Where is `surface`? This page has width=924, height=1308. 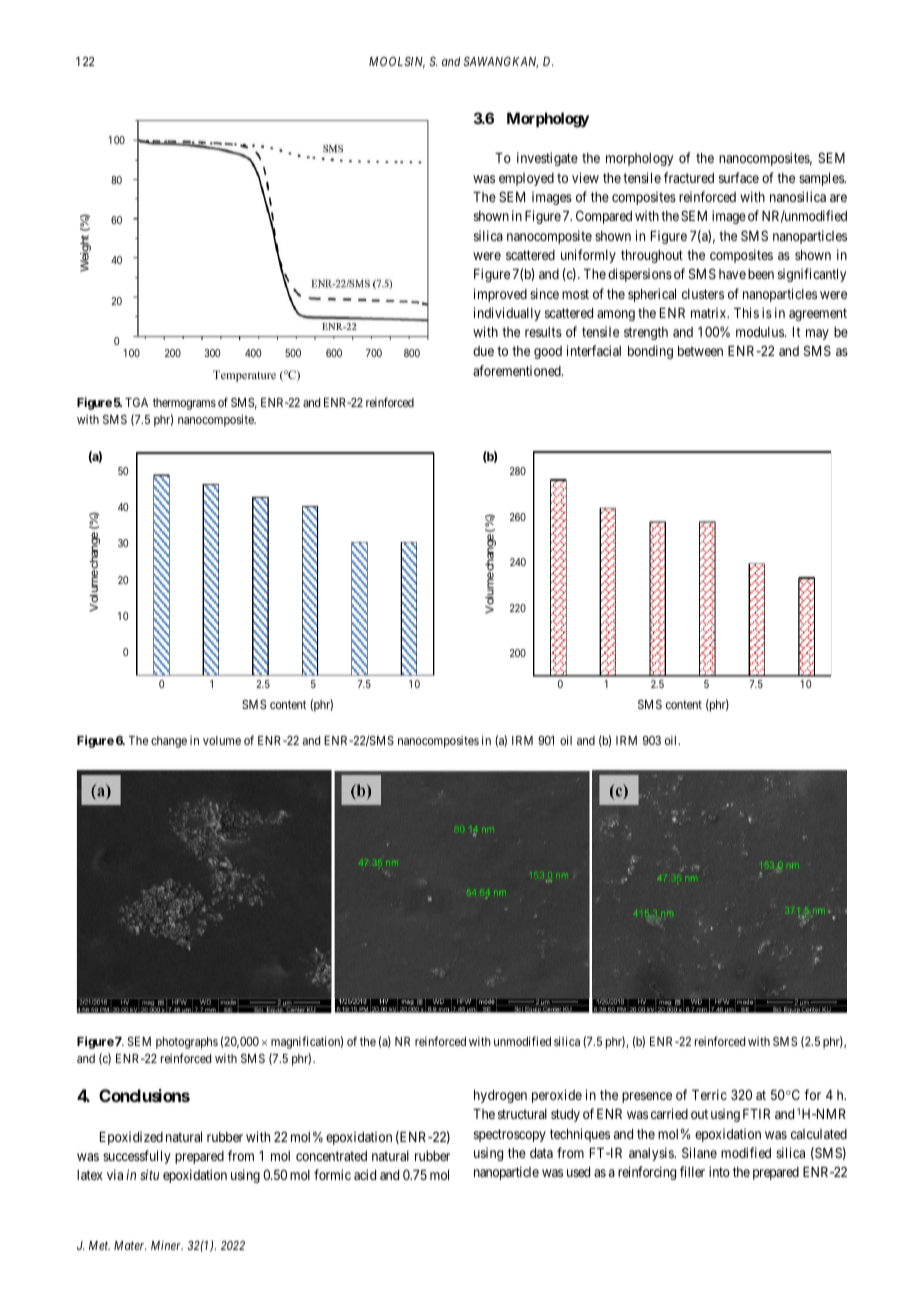
surface is located at coordinates (739, 177).
